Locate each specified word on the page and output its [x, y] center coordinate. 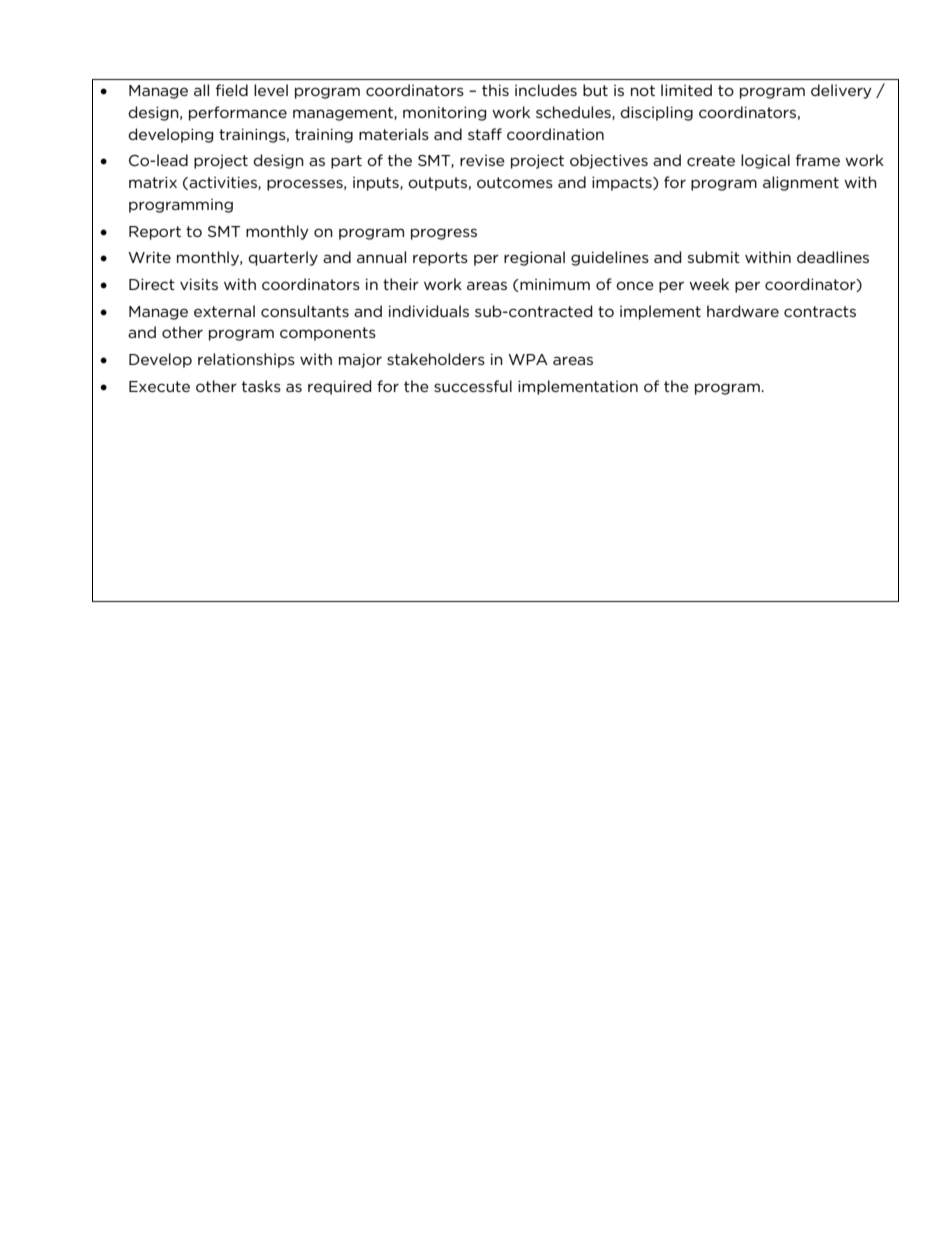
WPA [528, 359]
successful [473, 386]
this [495, 90]
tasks [261, 386]
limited [686, 90]
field [232, 90]
